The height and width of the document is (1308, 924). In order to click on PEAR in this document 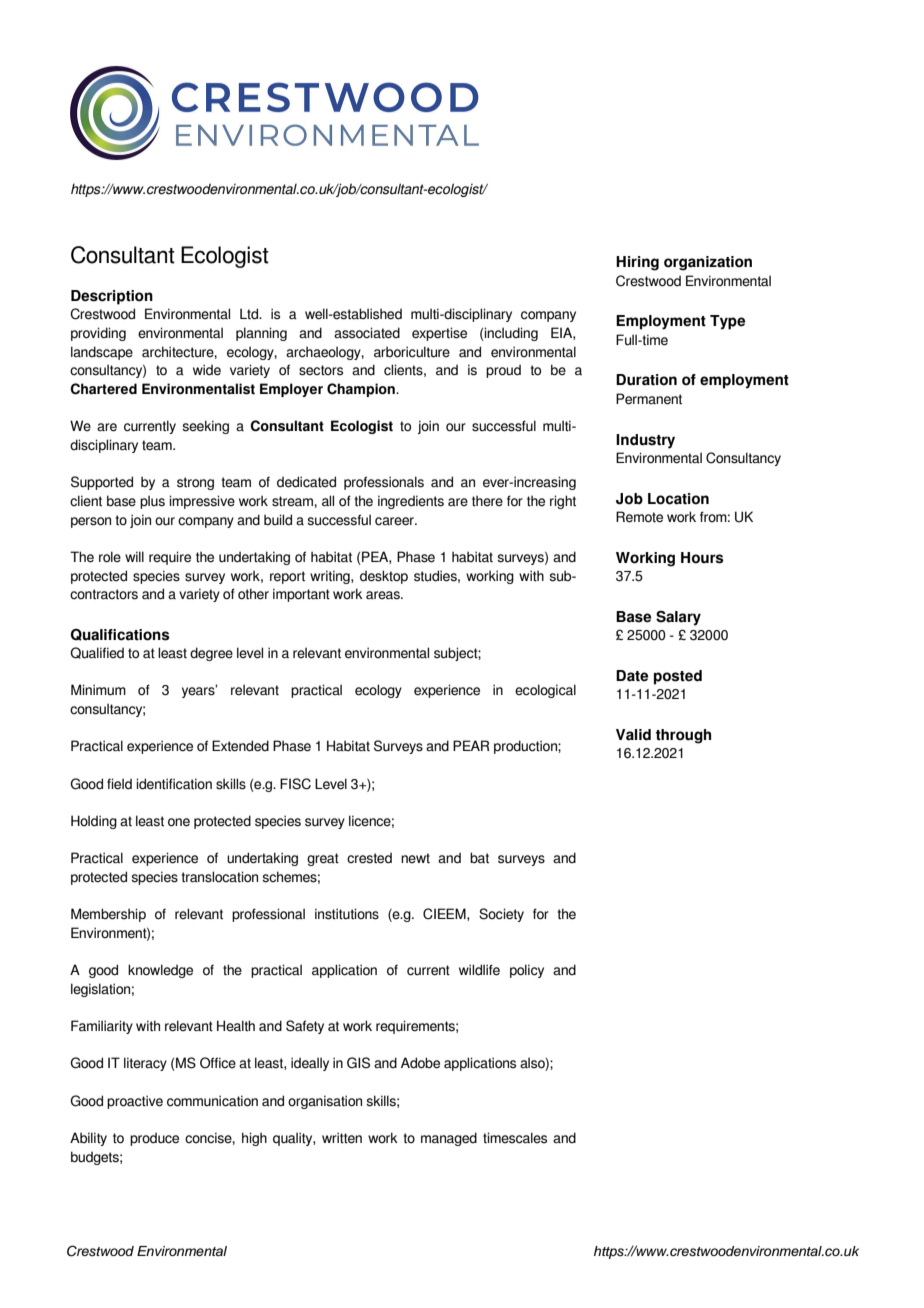, I will do `click(471, 745)`.
